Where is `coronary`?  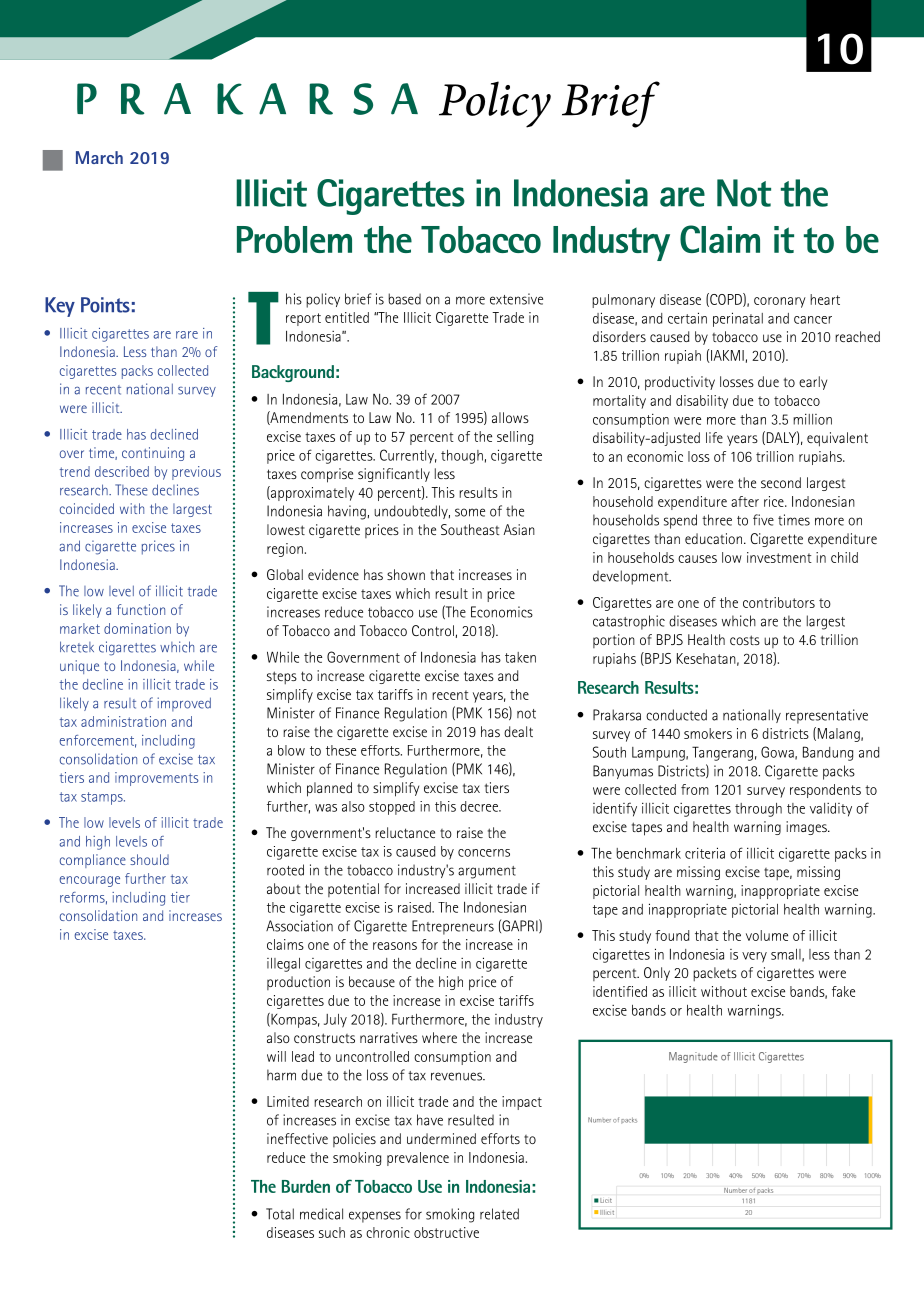
coronary is located at coordinates (780, 302).
